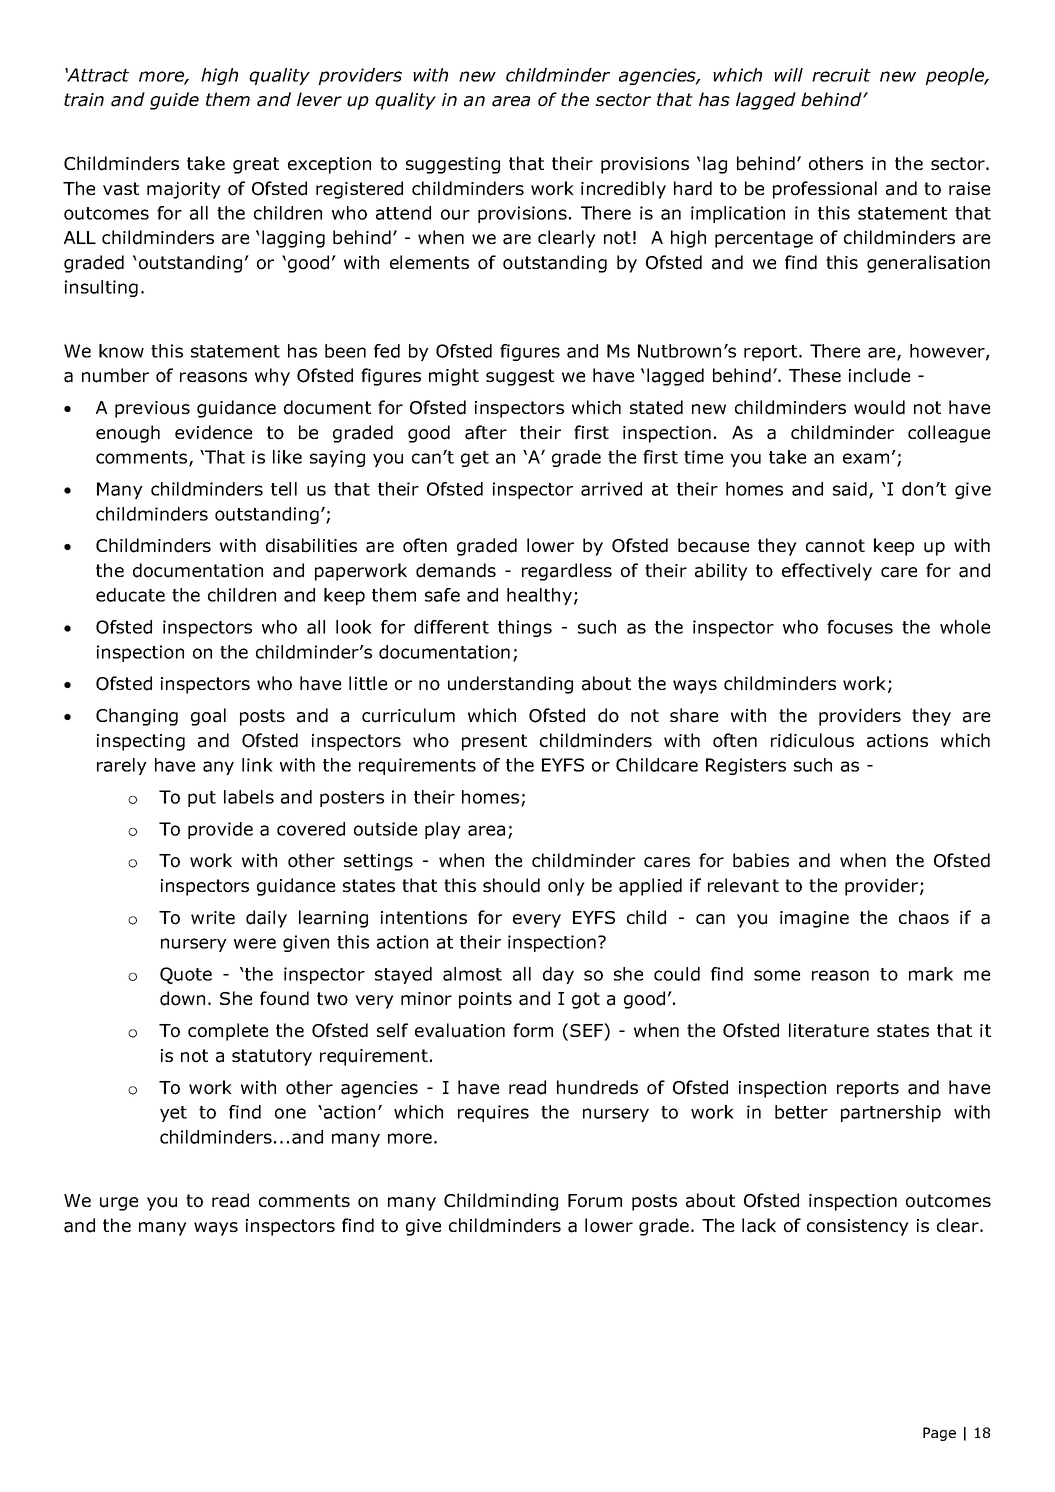 The image size is (1055, 1492). Describe the element at coordinates (879, 375) in the screenshot. I see `include` at that location.
